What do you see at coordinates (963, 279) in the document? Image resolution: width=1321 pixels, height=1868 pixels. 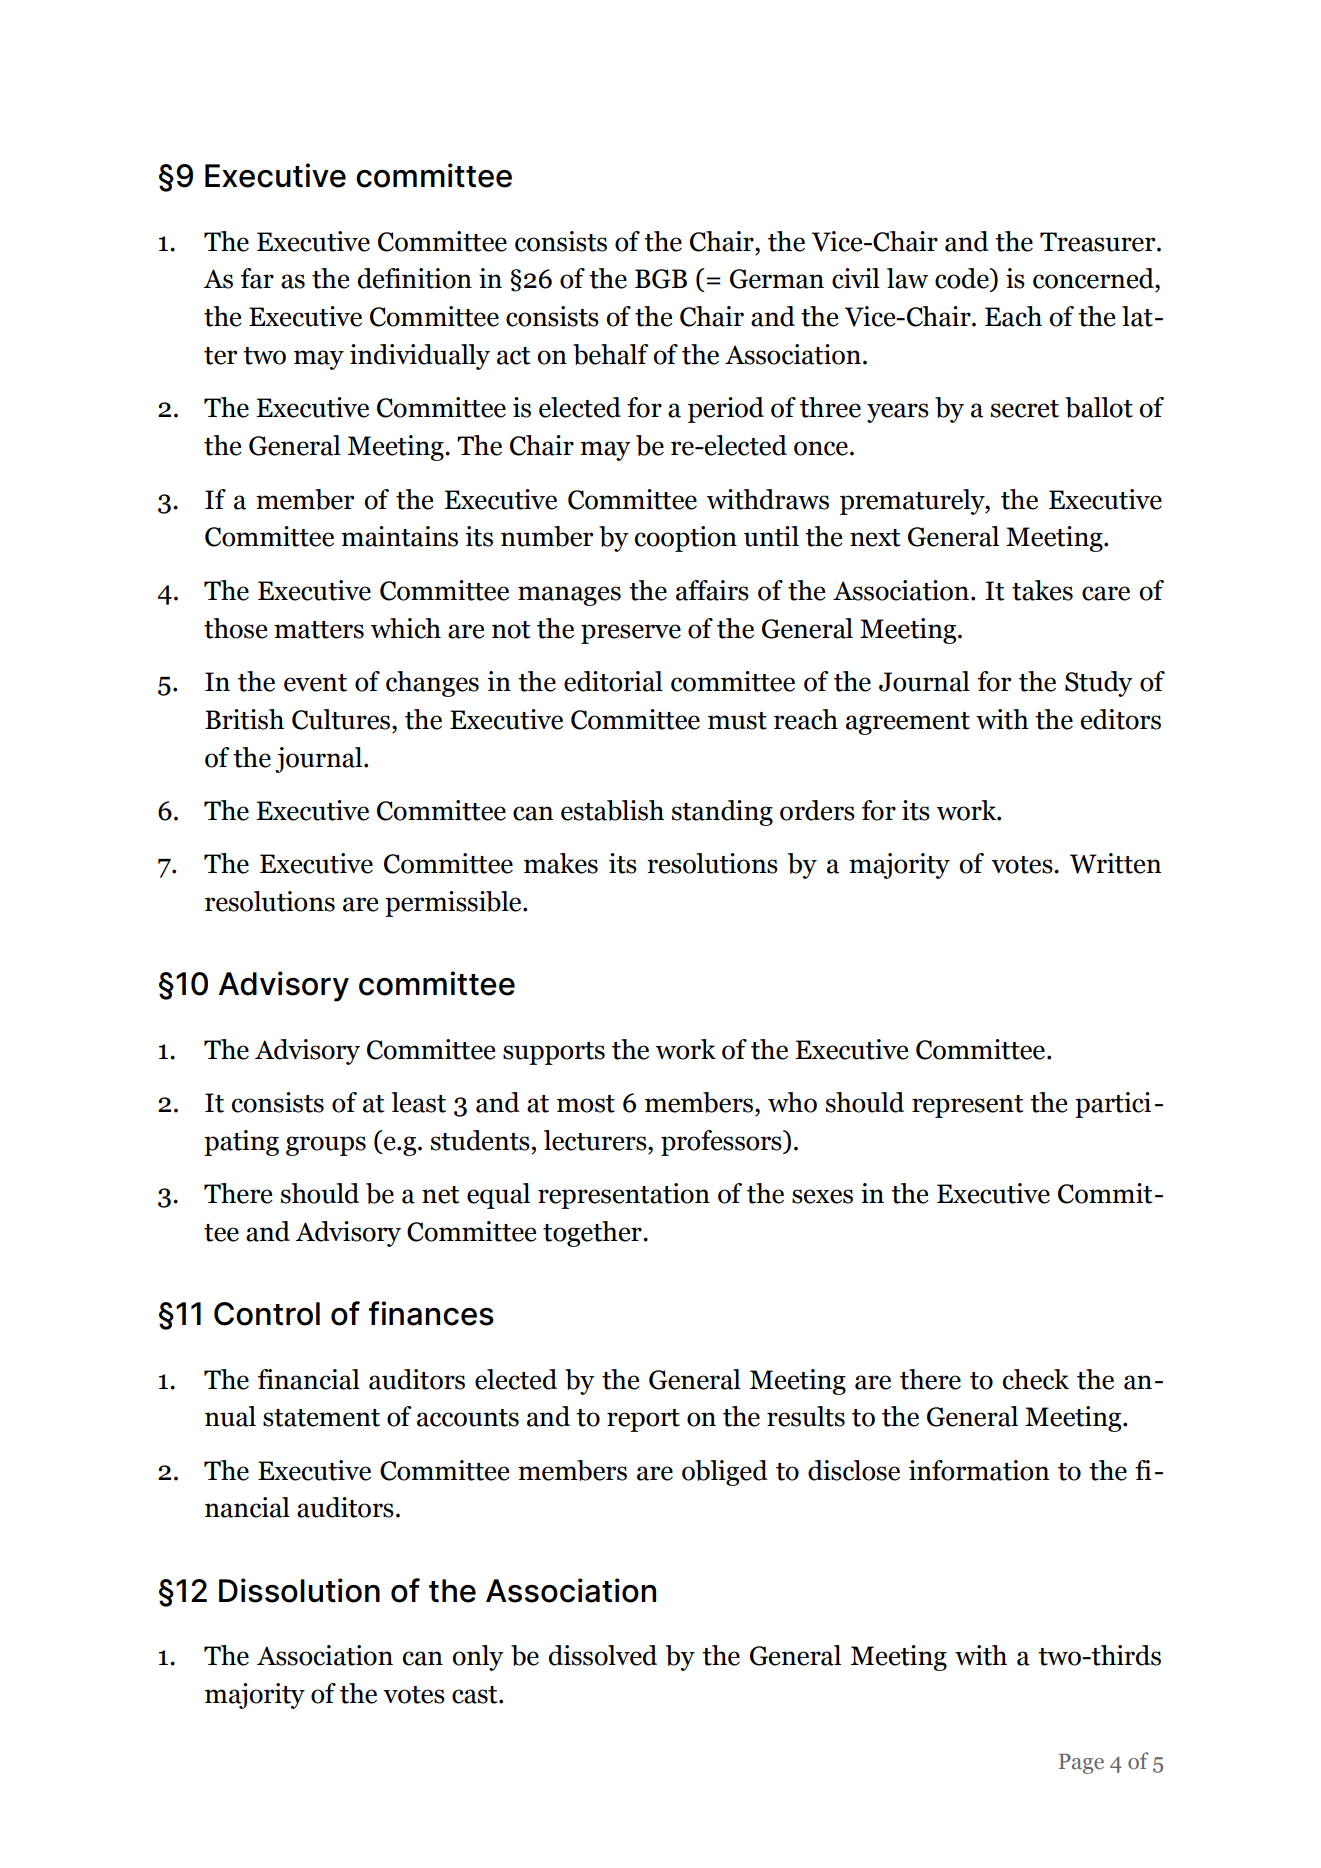 I see `code` at bounding box center [963, 279].
